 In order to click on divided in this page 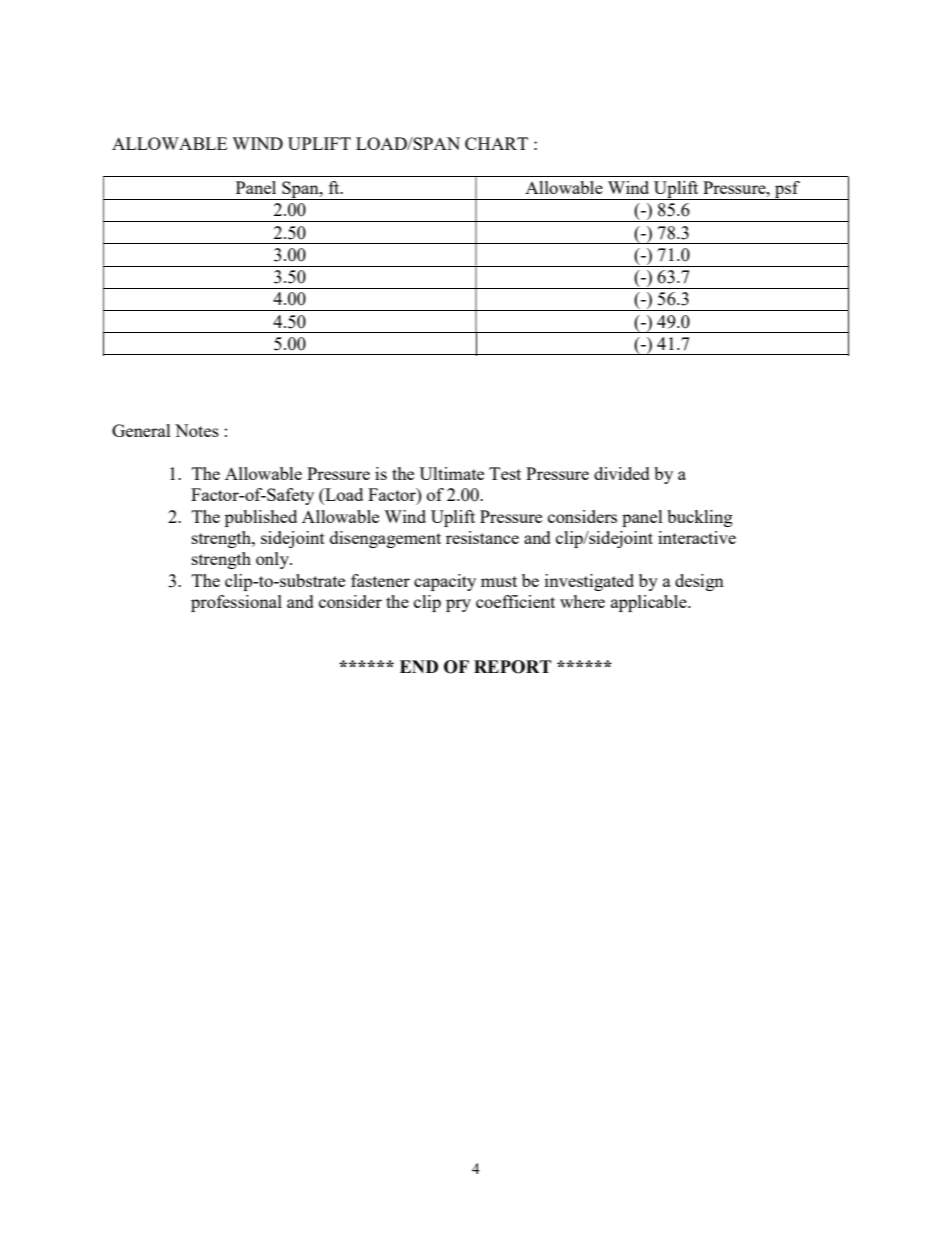, I will do `click(622, 473)`.
